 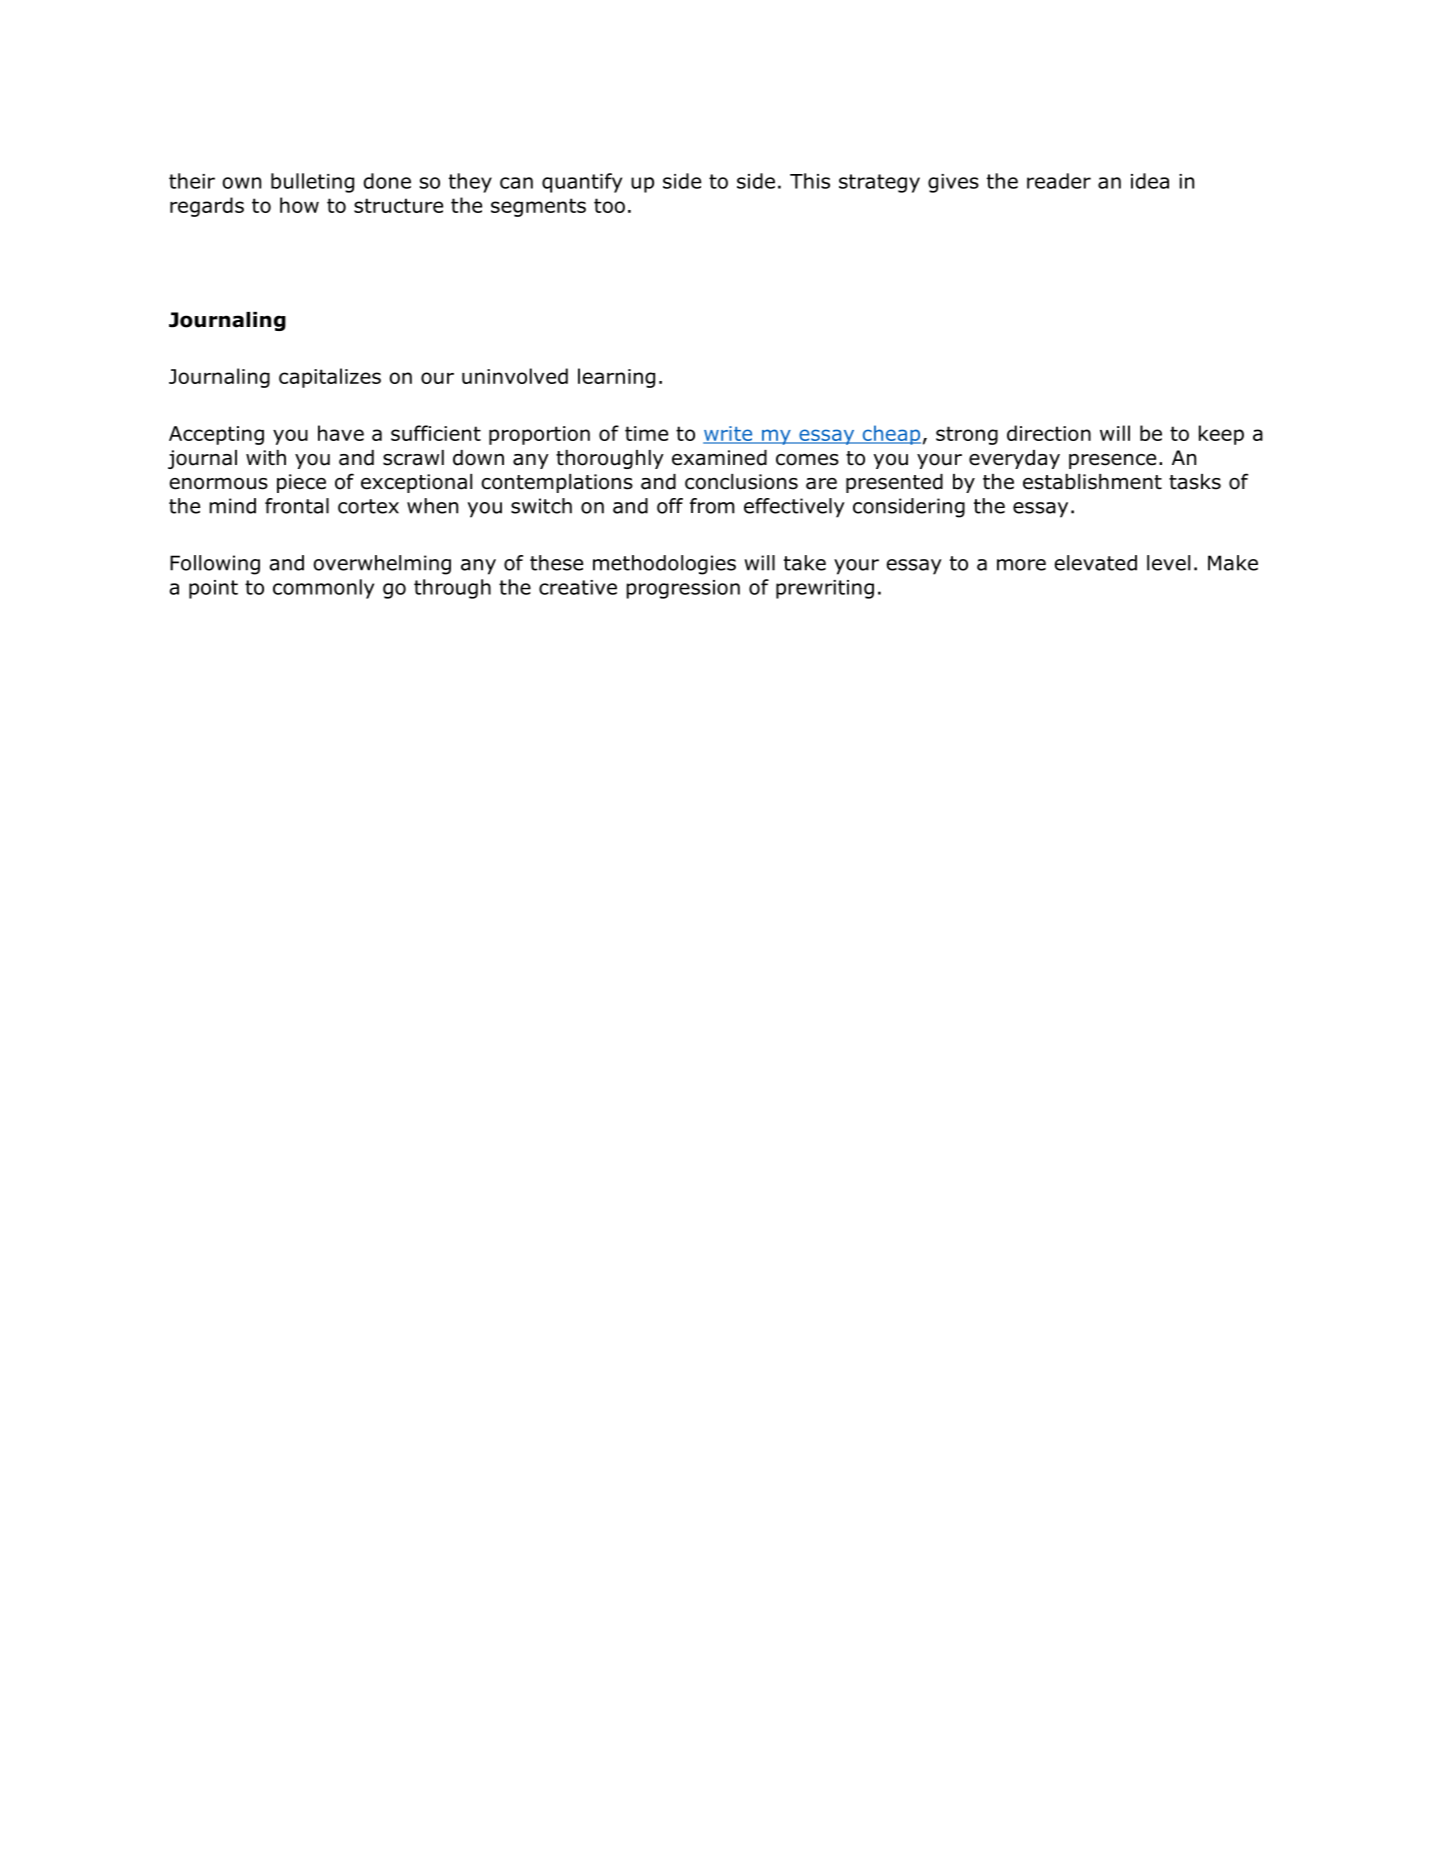 I want to click on progression, so click(x=683, y=589).
